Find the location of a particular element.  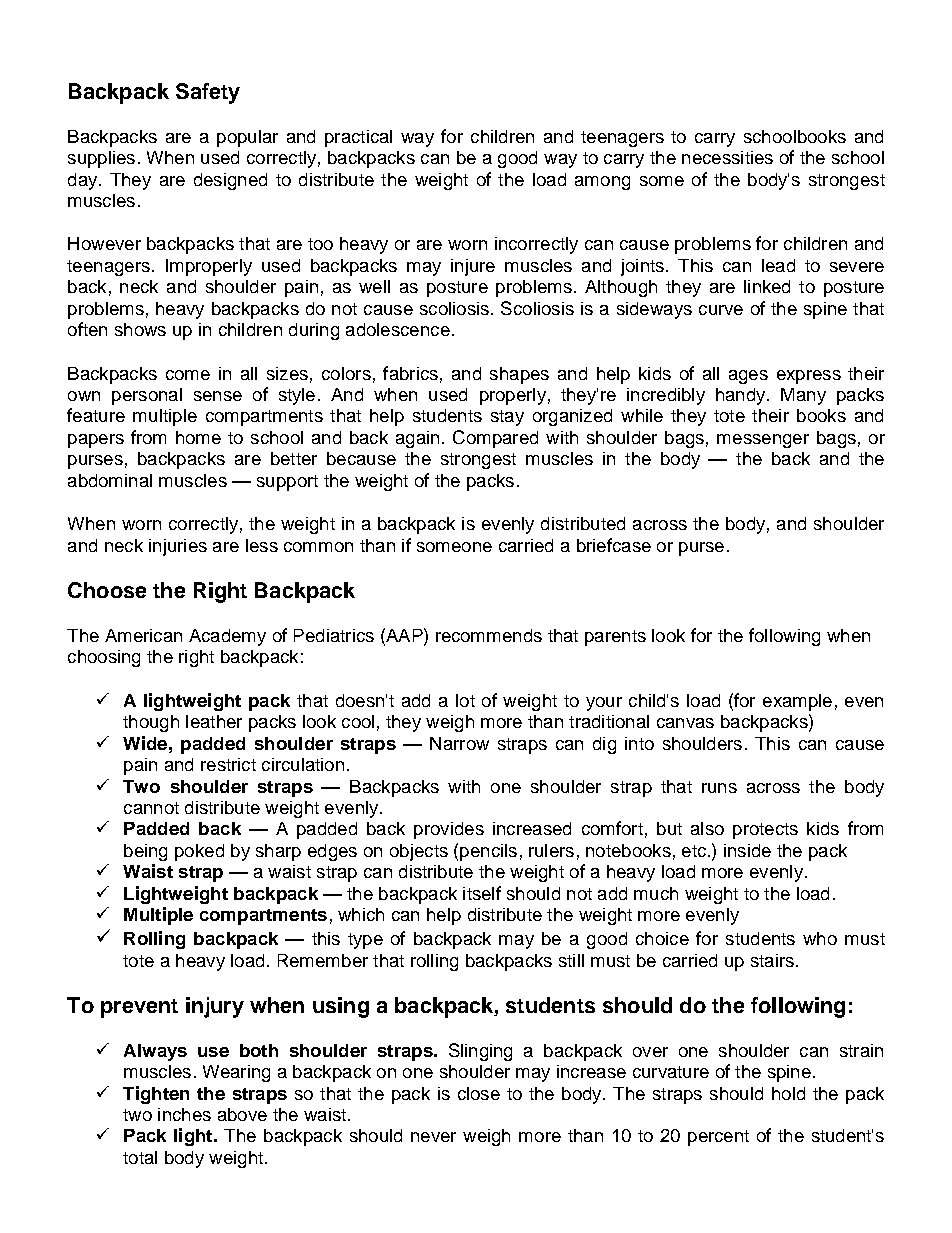

necessities is located at coordinates (727, 157).
